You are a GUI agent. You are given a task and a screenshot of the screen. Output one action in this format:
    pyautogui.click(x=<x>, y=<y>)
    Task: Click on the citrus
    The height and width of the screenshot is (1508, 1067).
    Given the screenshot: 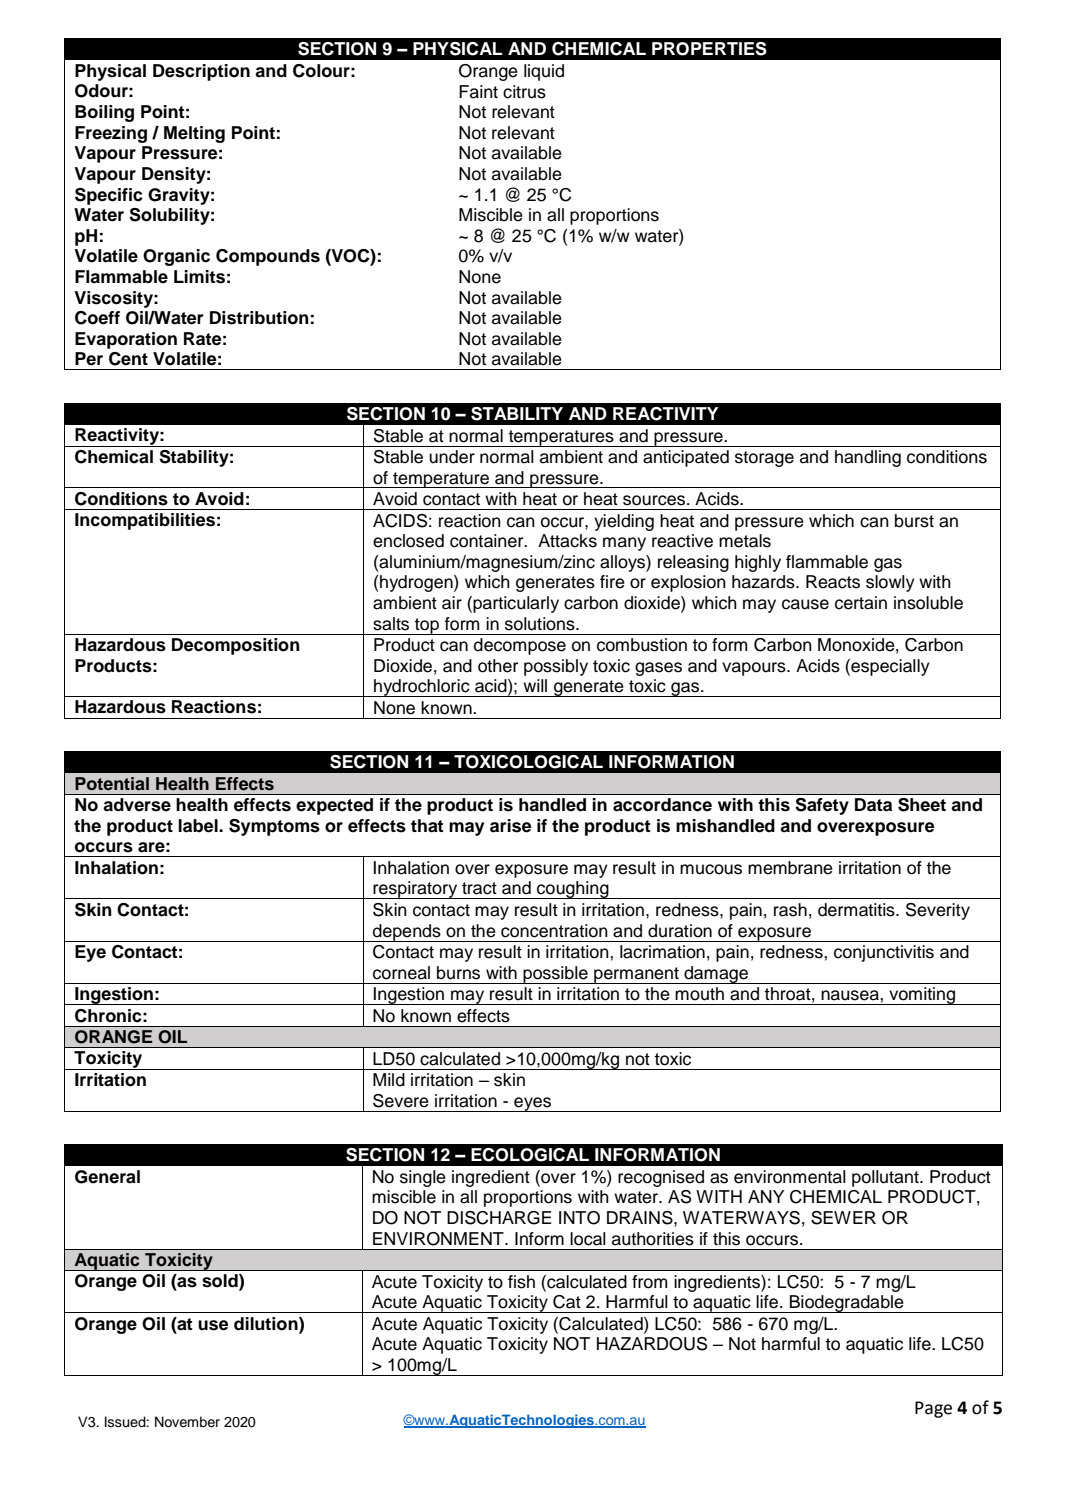 What is the action you would take?
    pyautogui.click(x=524, y=92)
